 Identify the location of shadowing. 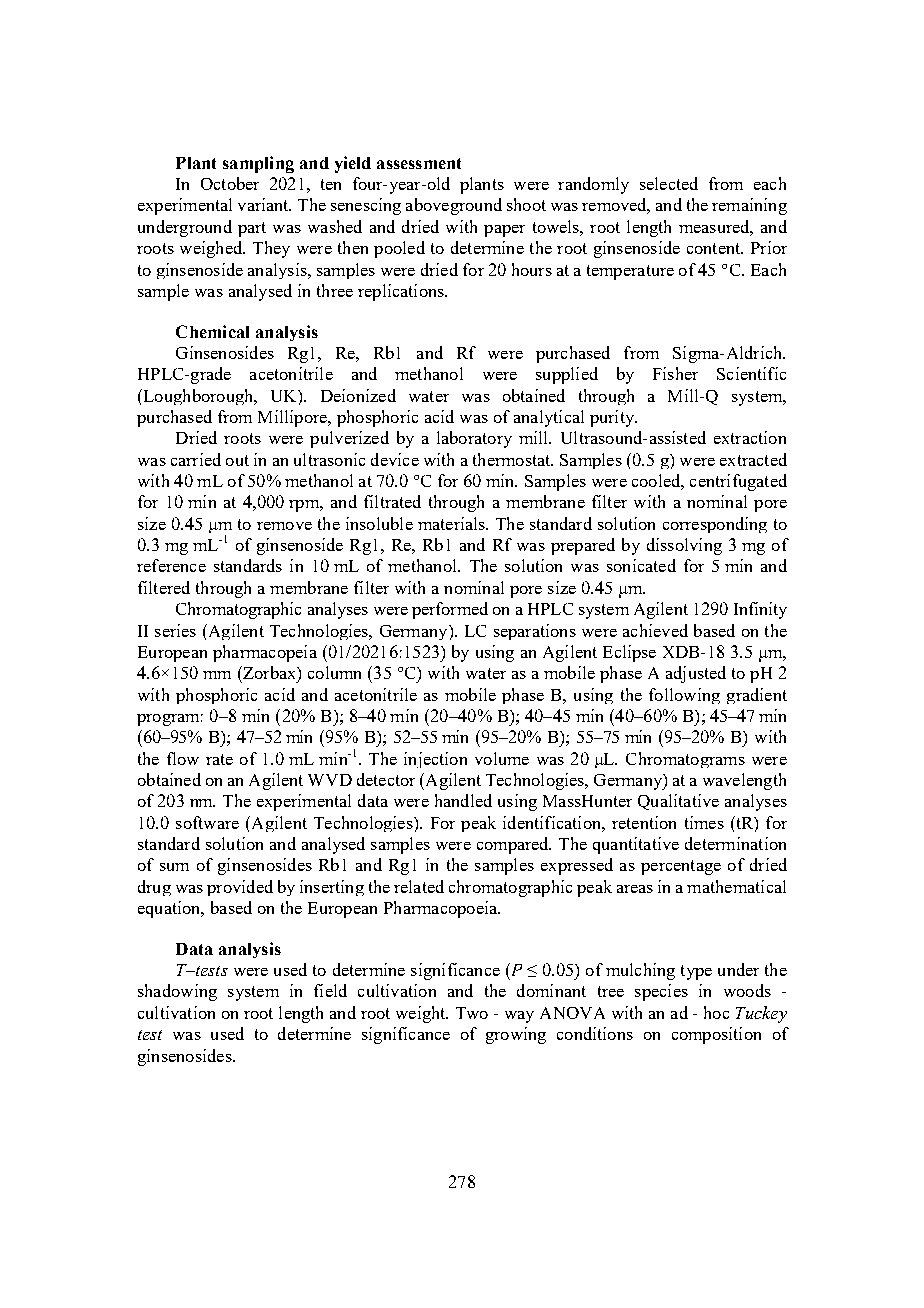
(177, 992).
